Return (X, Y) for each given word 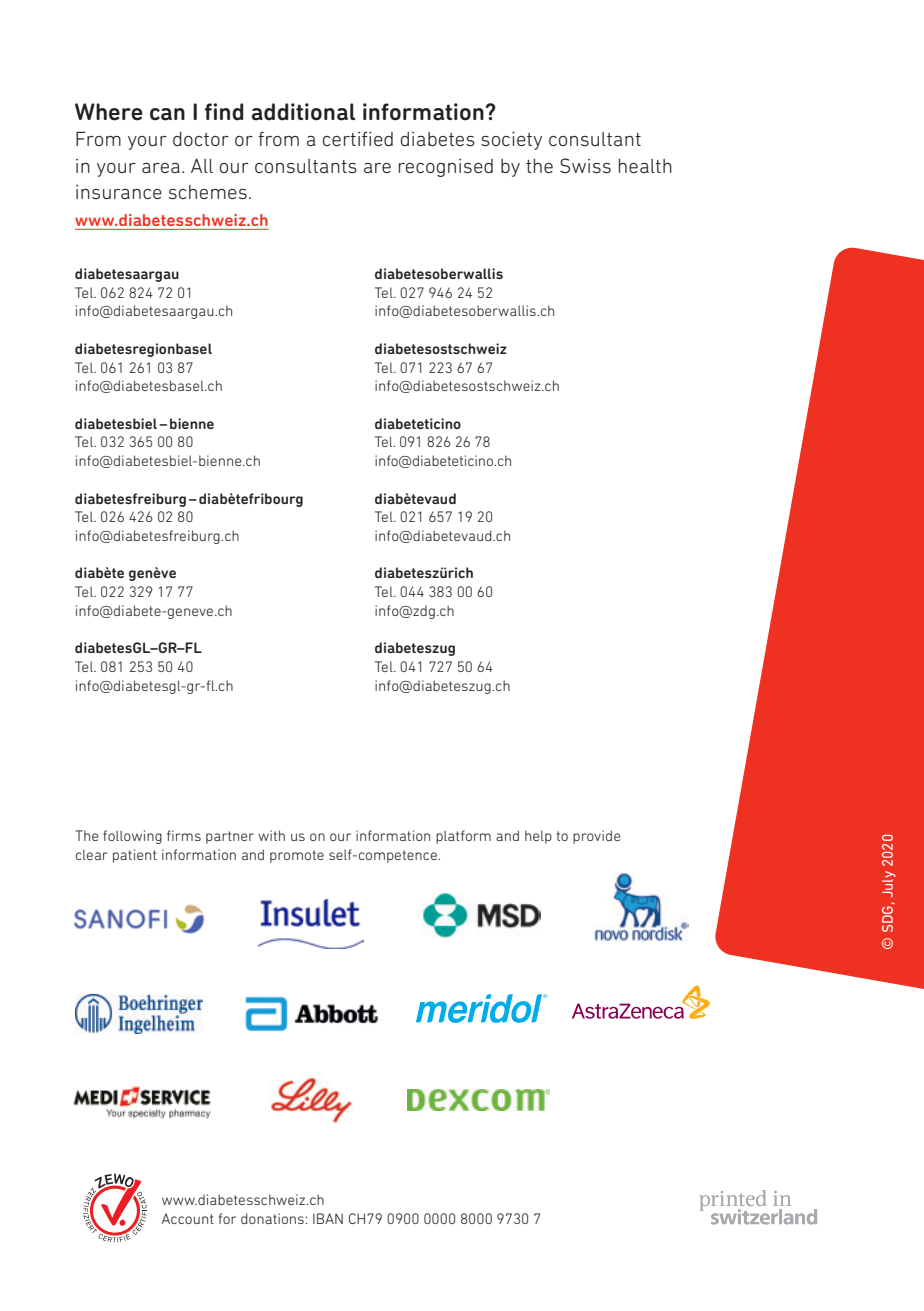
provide (597, 837)
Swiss (585, 165)
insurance (119, 192)
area (161, 168)
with (271, 835)
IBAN (328, 1218)
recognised (446, 168)
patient (135, 856)
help (538, 837)
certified (358, 139)
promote (297, 856)
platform (463, 837)
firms (184, 835)
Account (188, 1218)
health (645, 166)
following (132, 837)
